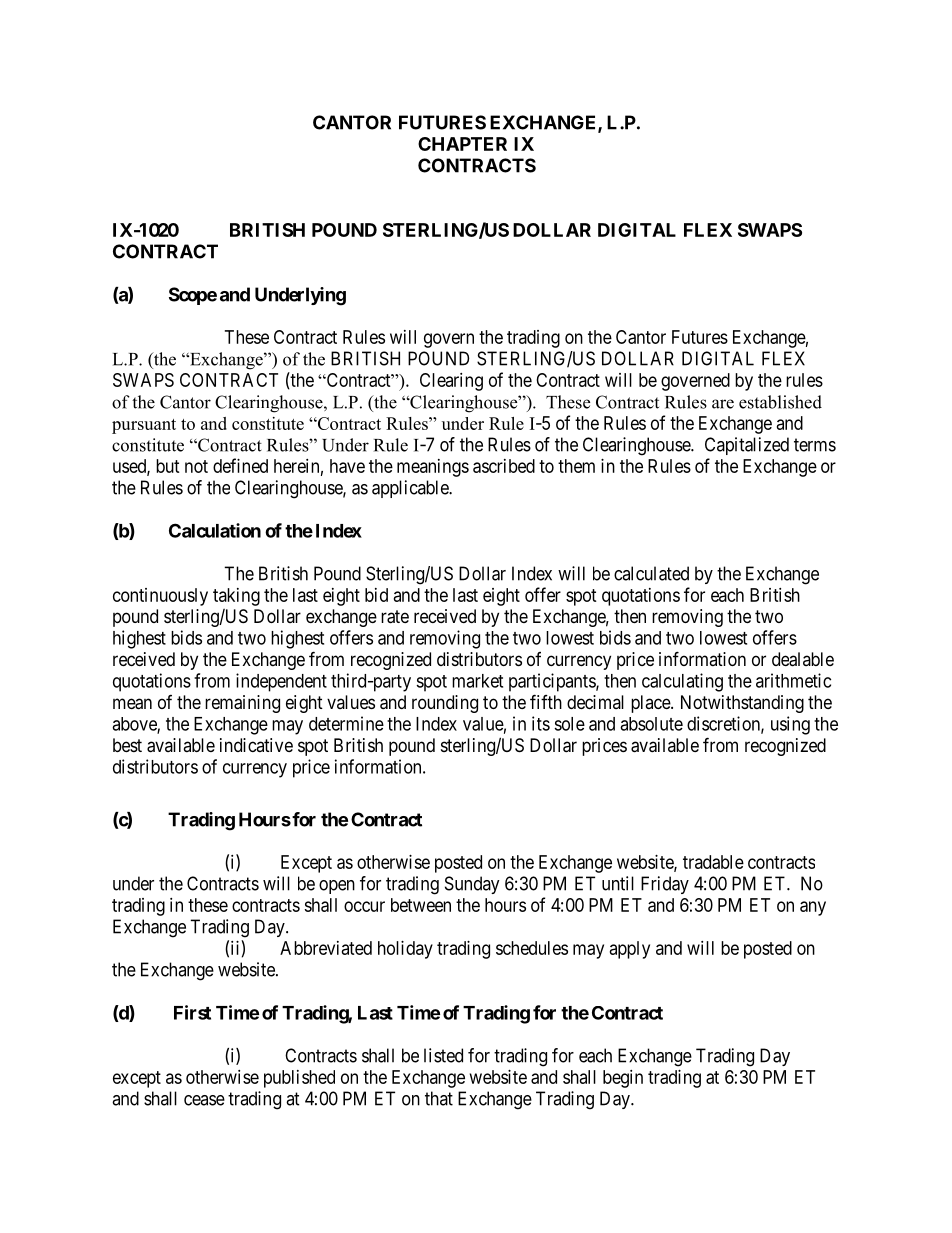  What do you see at coordinates (723, 404) in the image?
I see `are` at bounding box center [723, 404].
